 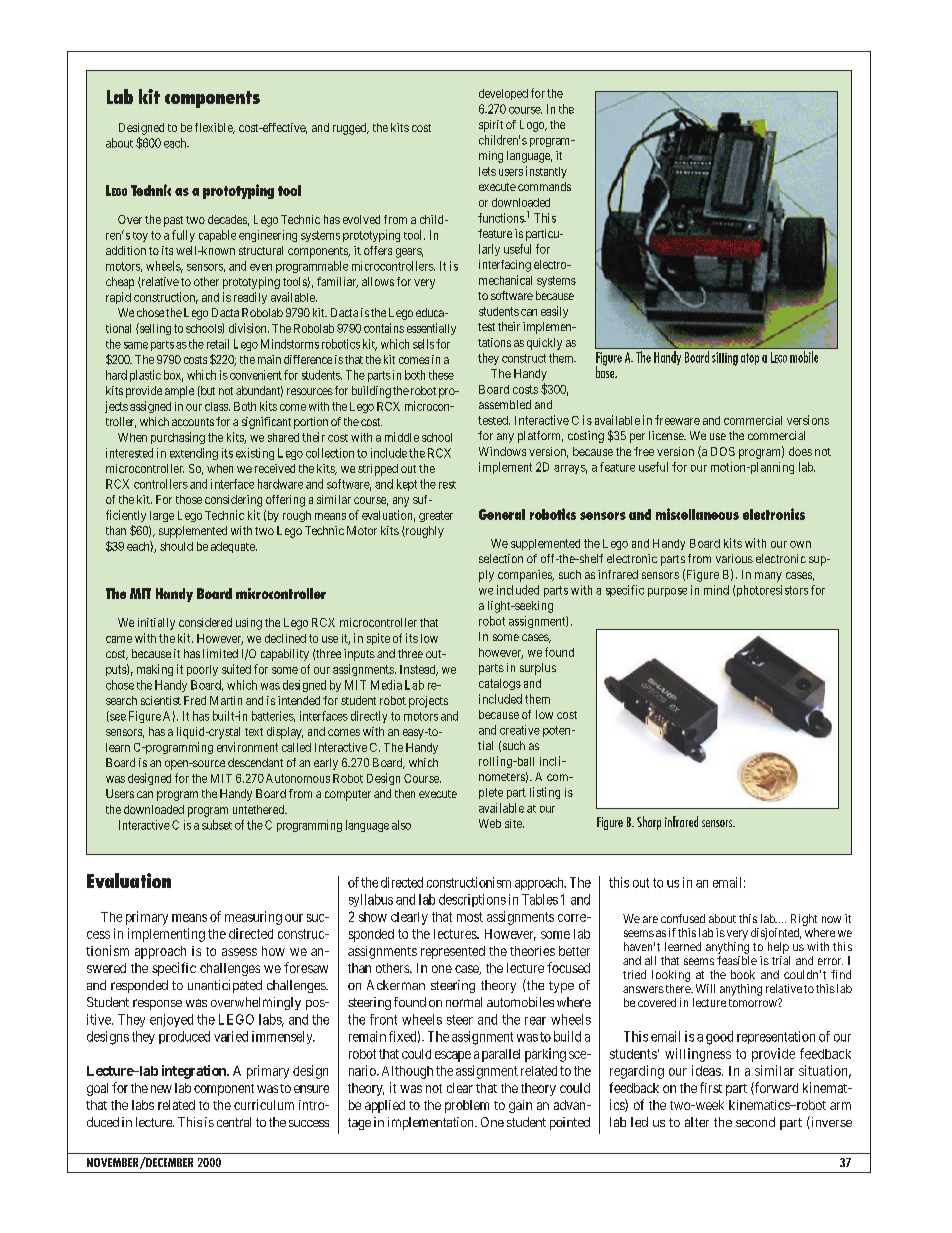 I want to click on then, so click(x=405, y=793).
